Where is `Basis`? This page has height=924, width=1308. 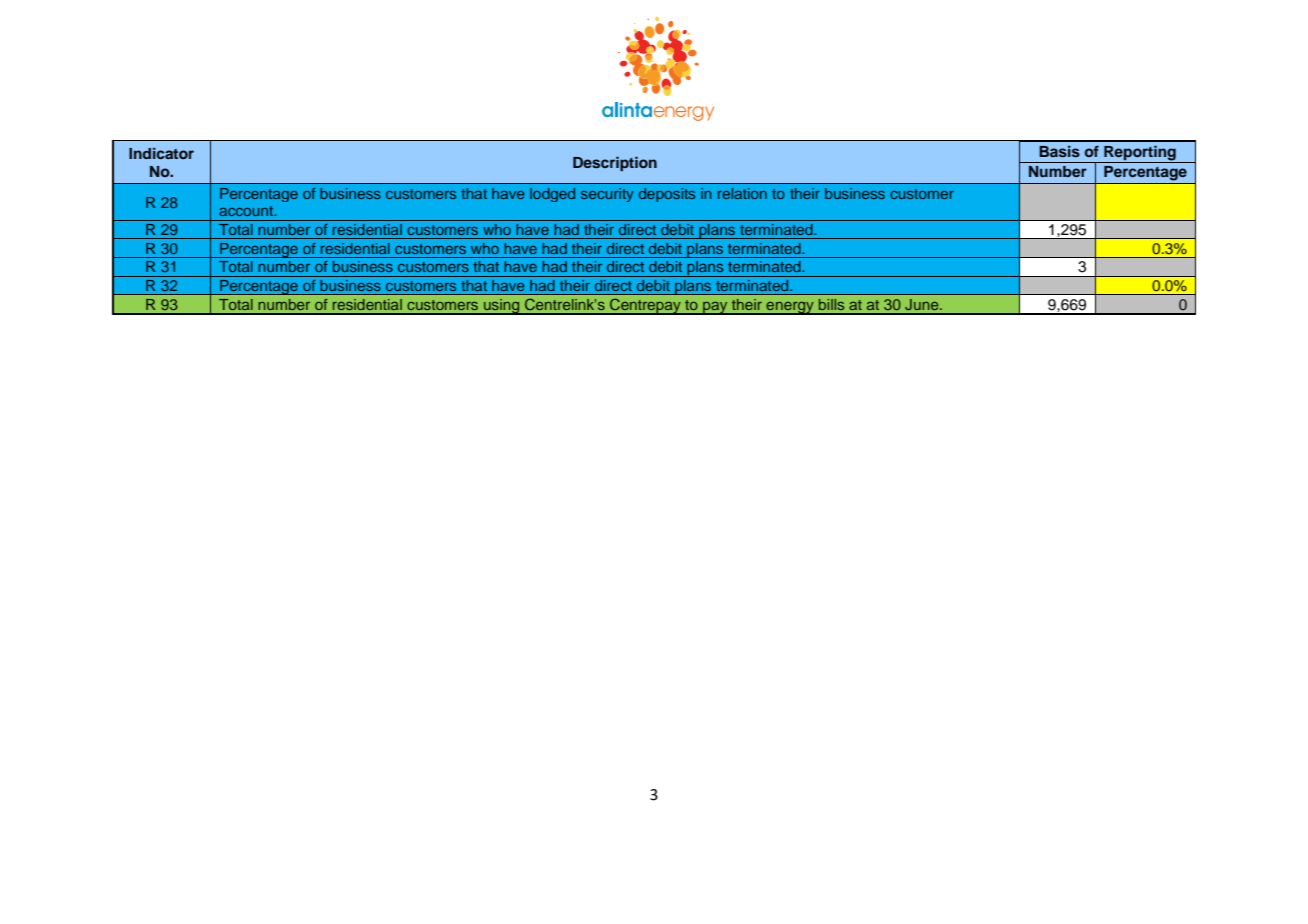
Basis is located at coordinates (1059, 151).
